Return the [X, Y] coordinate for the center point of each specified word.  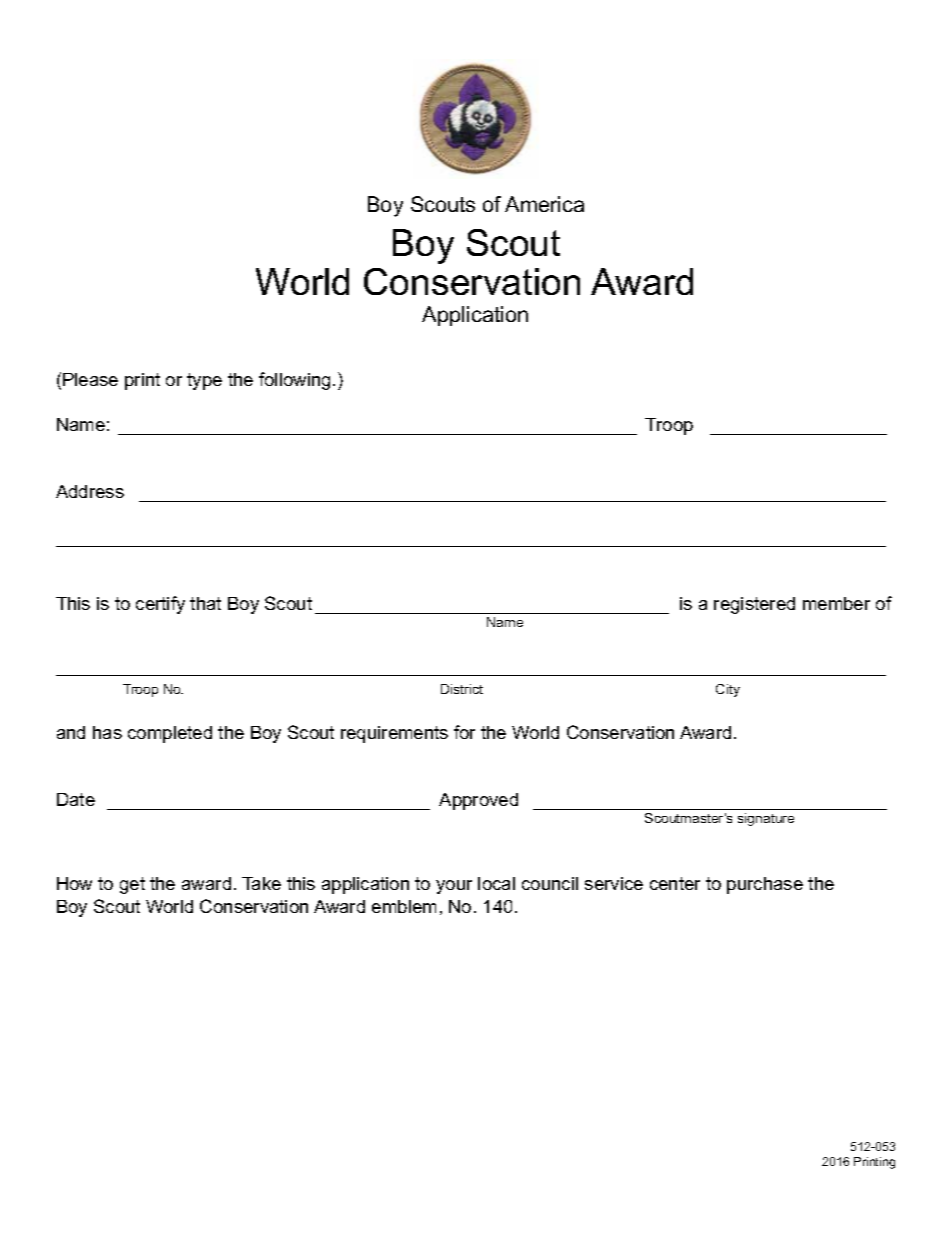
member [836, 603]
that [205, 603]
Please [90, 379]
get [132, 885]
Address [90, 491]
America [544, 204]
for [464, 732]
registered [754, 605]
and [71, 732]
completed [170, 734]
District [462, 689]
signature [766, 819]
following [294, 381]
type [204, 381]
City [728, 690]
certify [160, 605]
